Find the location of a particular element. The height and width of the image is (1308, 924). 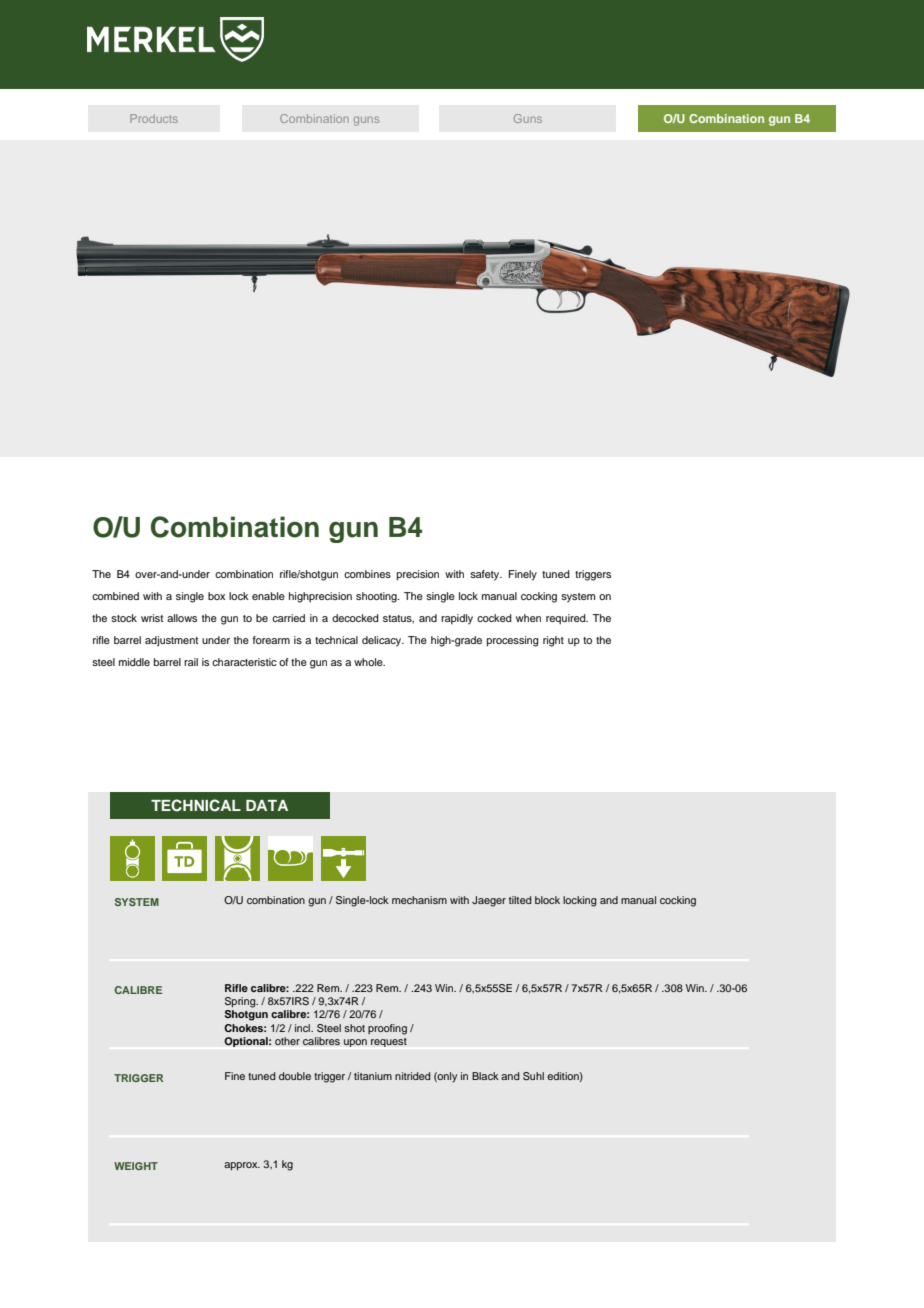

safety is located at coordinates (486, 575).
